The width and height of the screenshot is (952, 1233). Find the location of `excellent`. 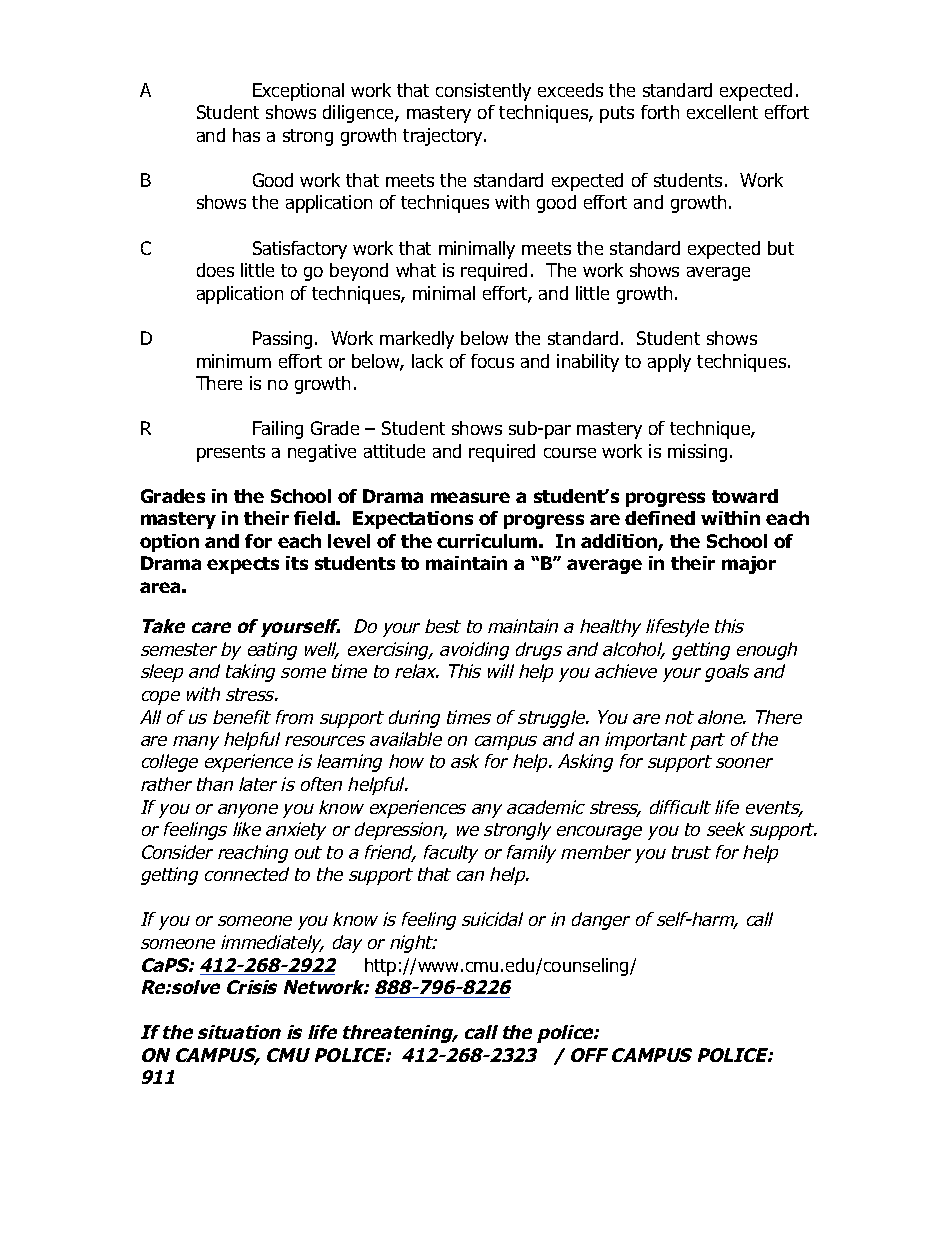

excellent is located at coordinates (722, 112).
